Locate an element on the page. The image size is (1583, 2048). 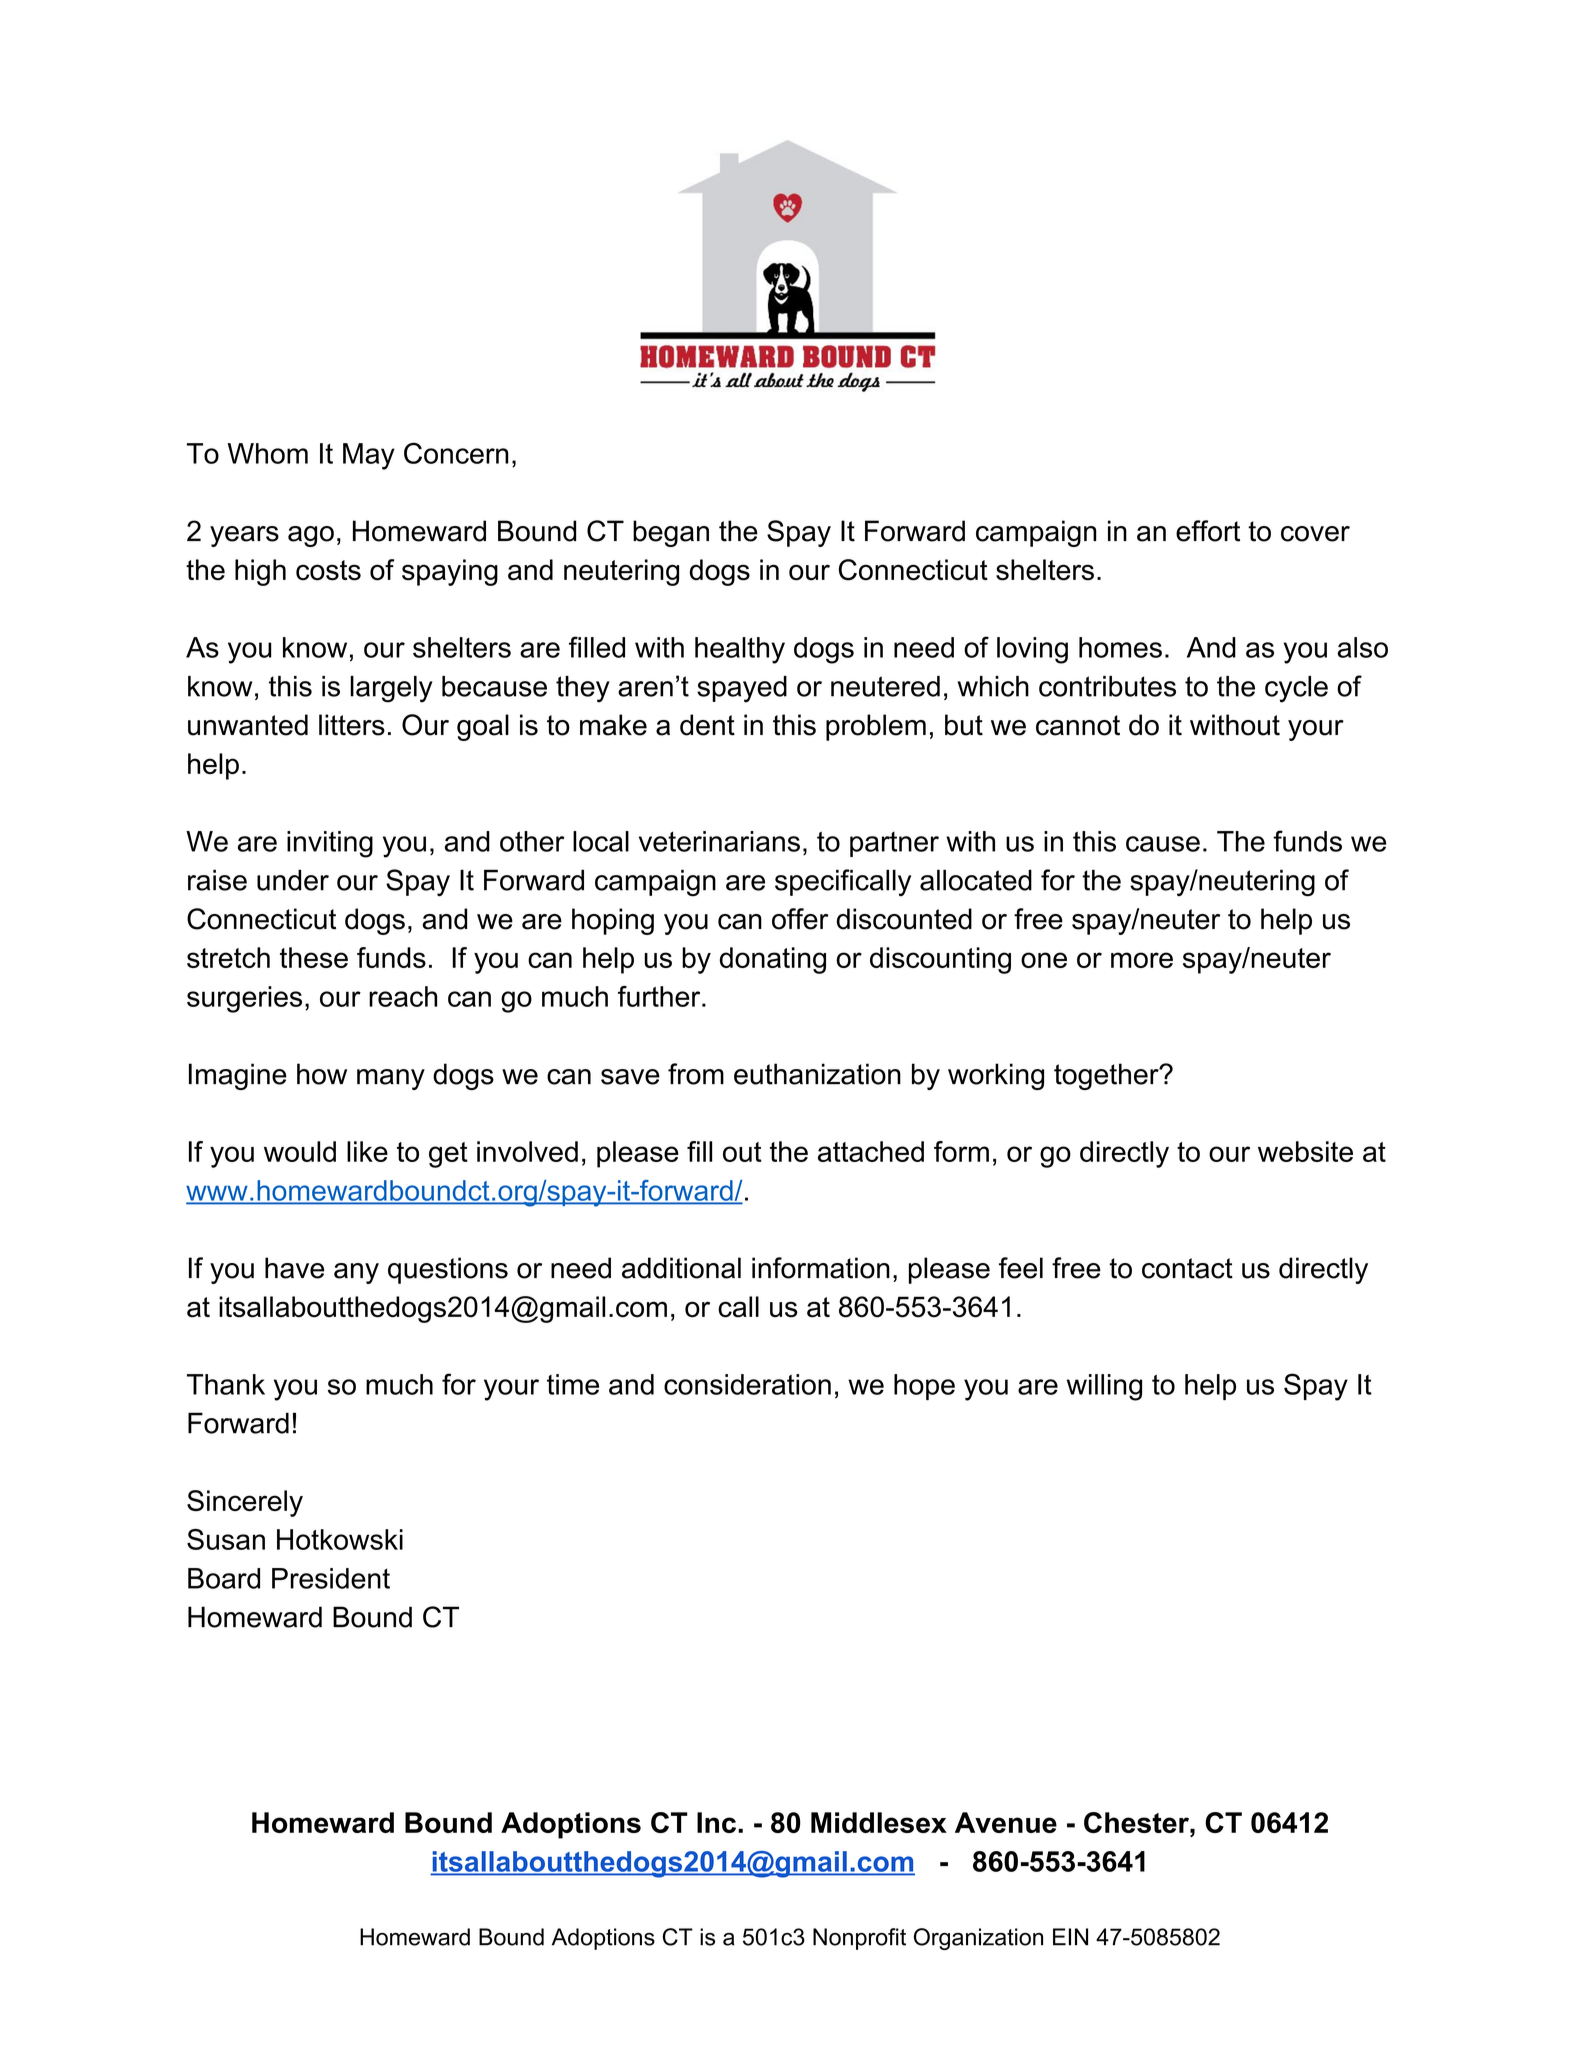
began is located at coordinates (671, 533).
